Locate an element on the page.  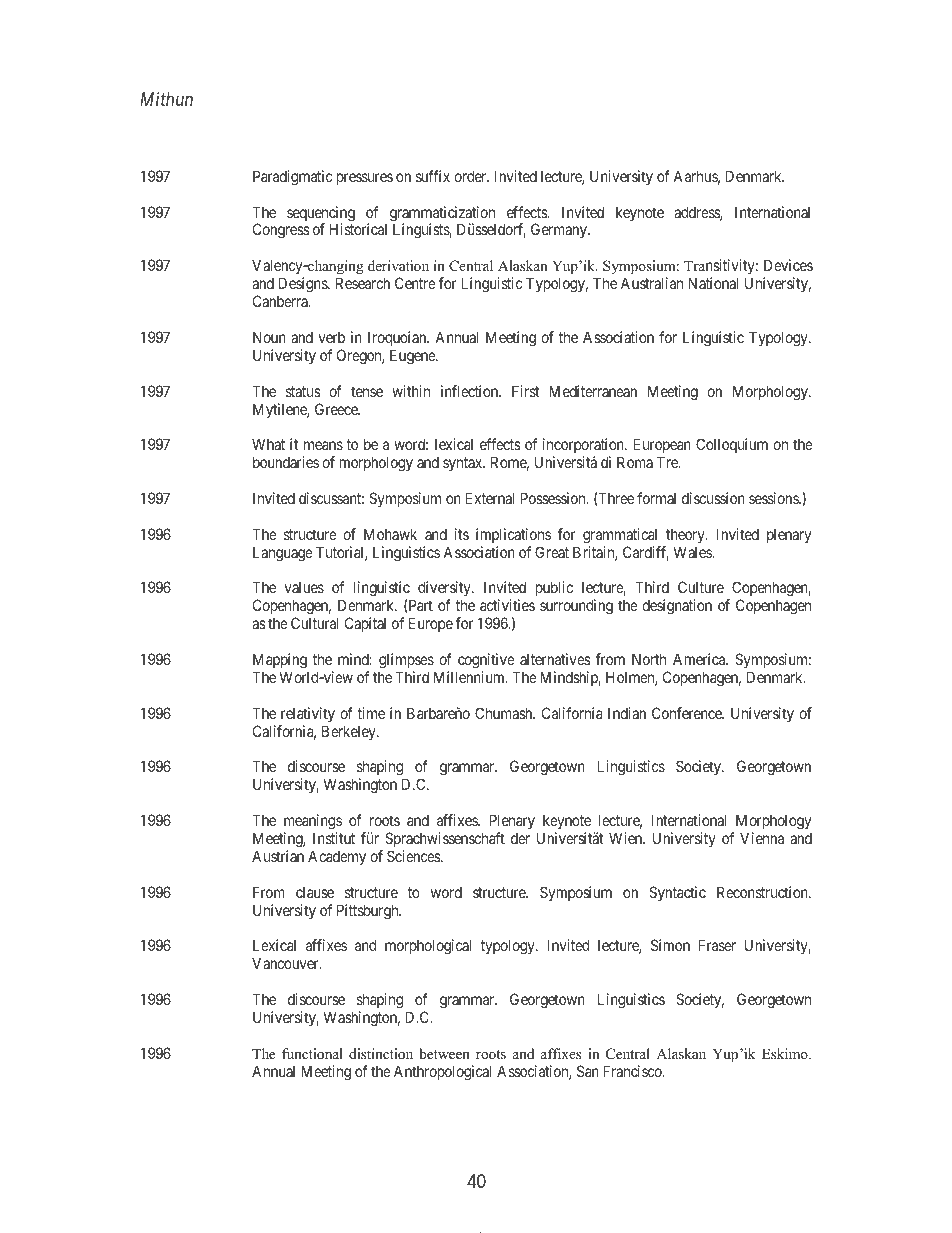
Paradigmatic is located at coordinates (293, 178).
